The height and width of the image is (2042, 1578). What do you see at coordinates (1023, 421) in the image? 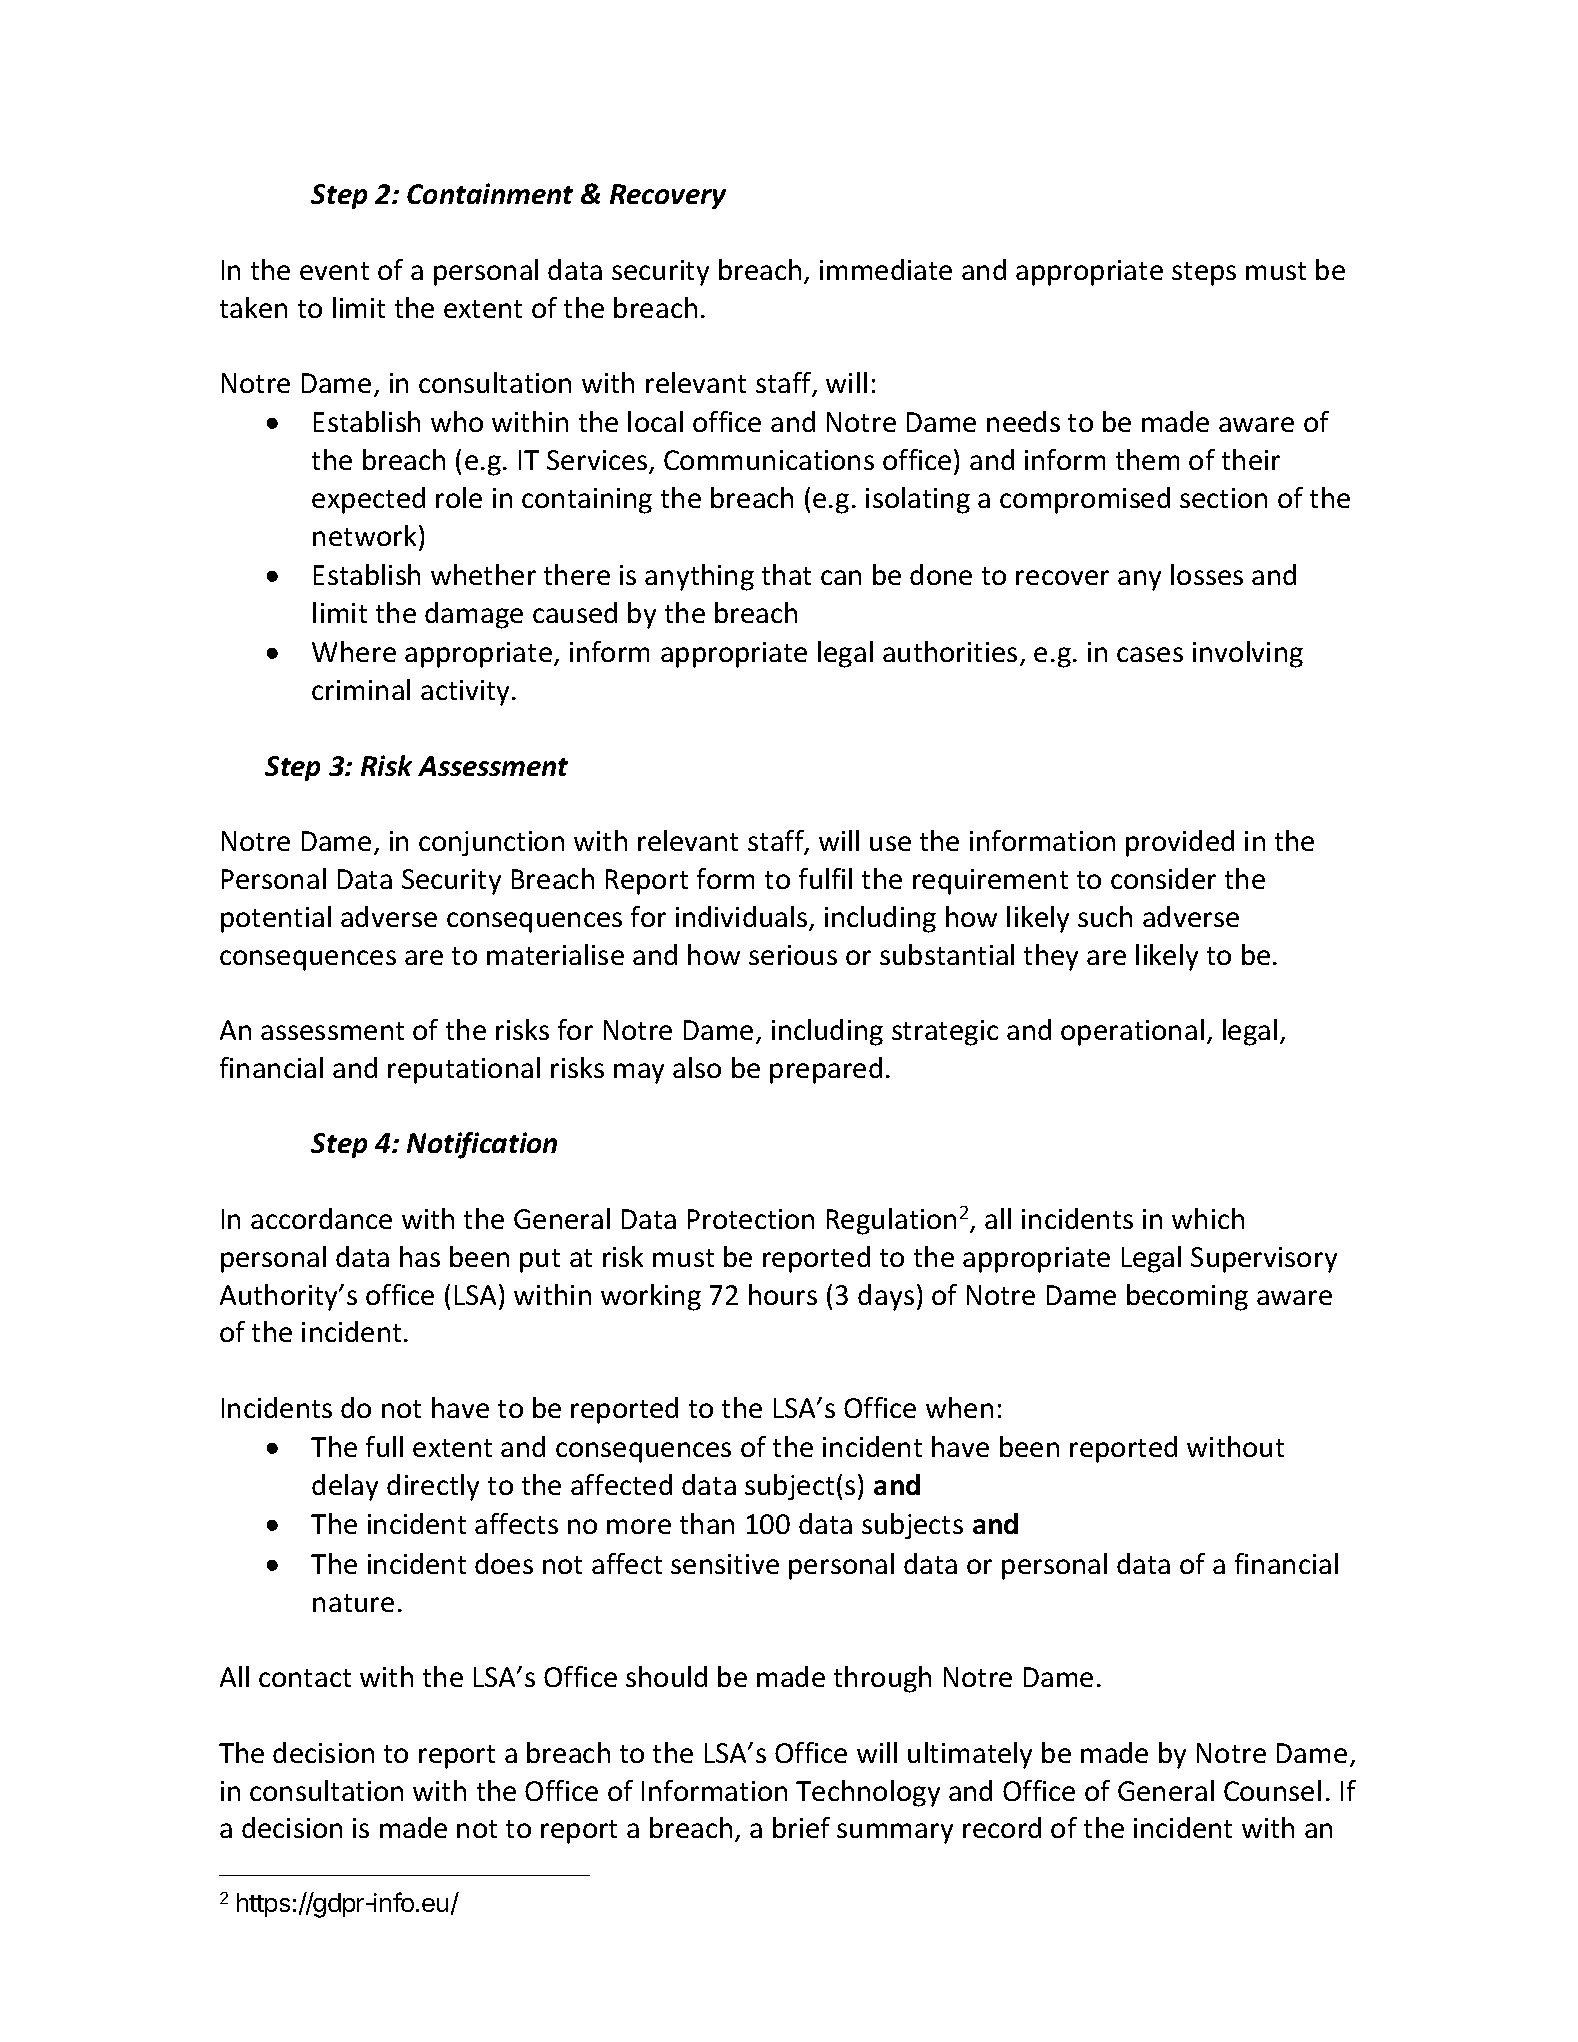
I see `needs` at bounding box center [1023, 421].
